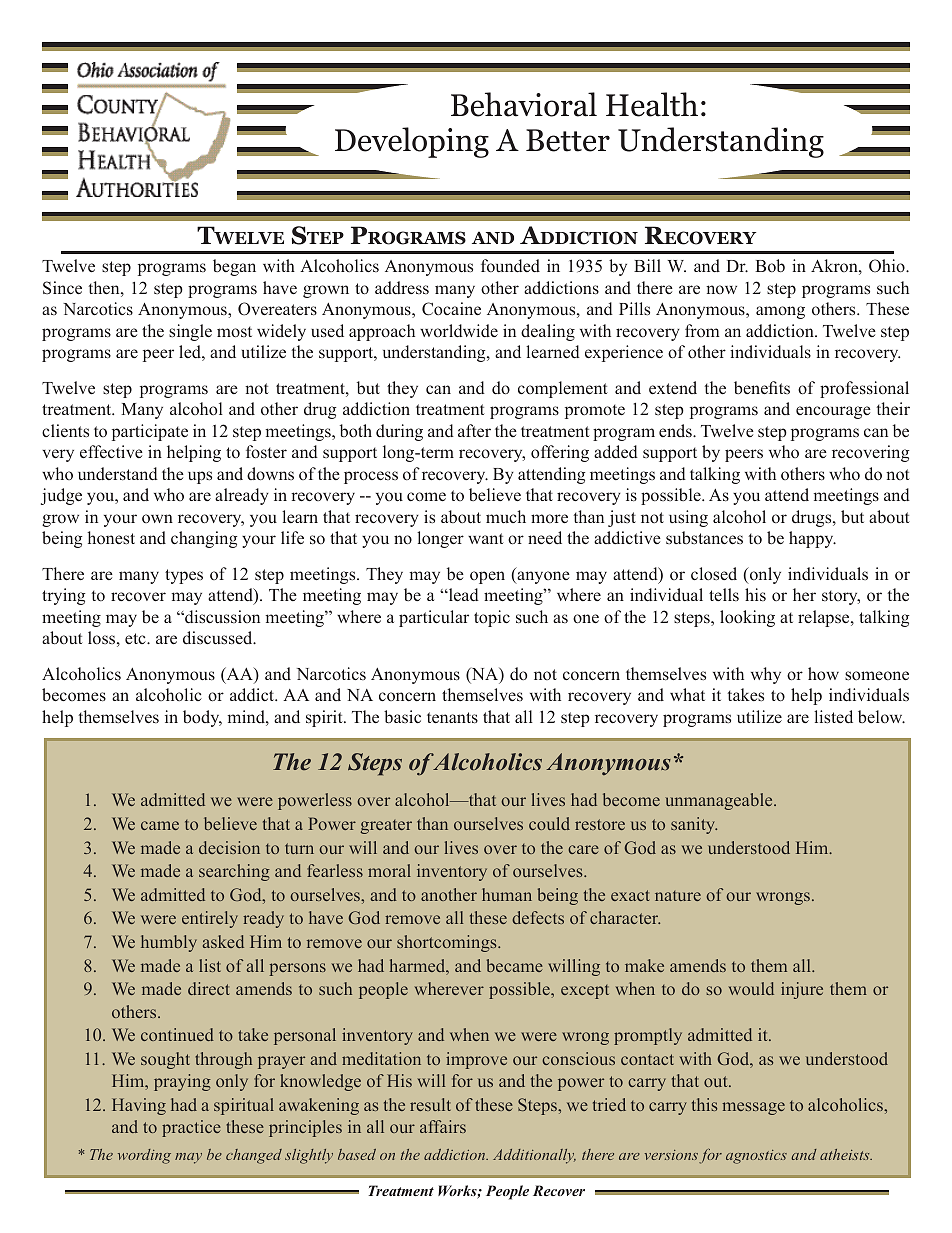 The height and width of the image is (1233, 952). I want to click on Health, so click(652, 104).
